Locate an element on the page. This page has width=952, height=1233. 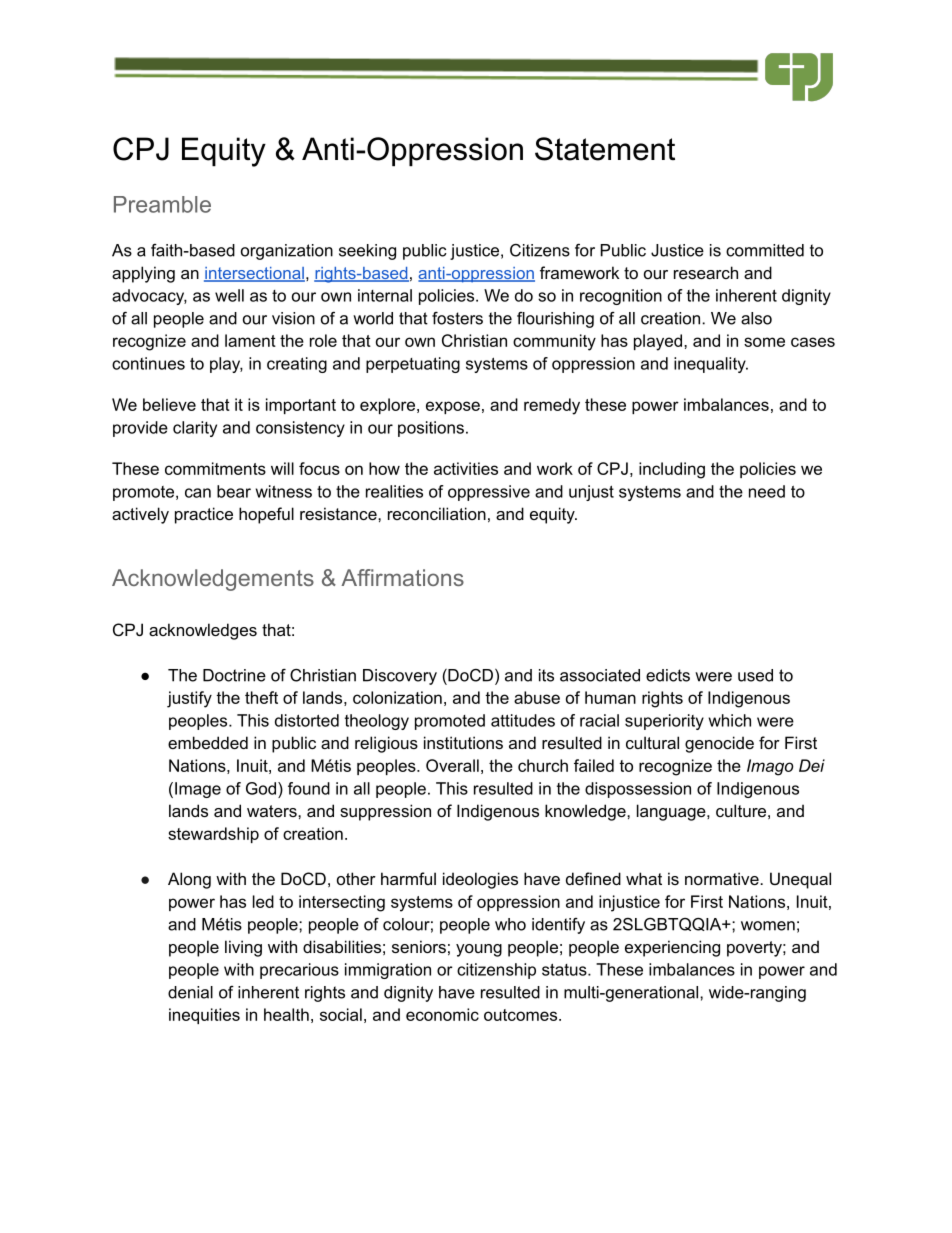
experiencing is located at coordinates (672, 948).
